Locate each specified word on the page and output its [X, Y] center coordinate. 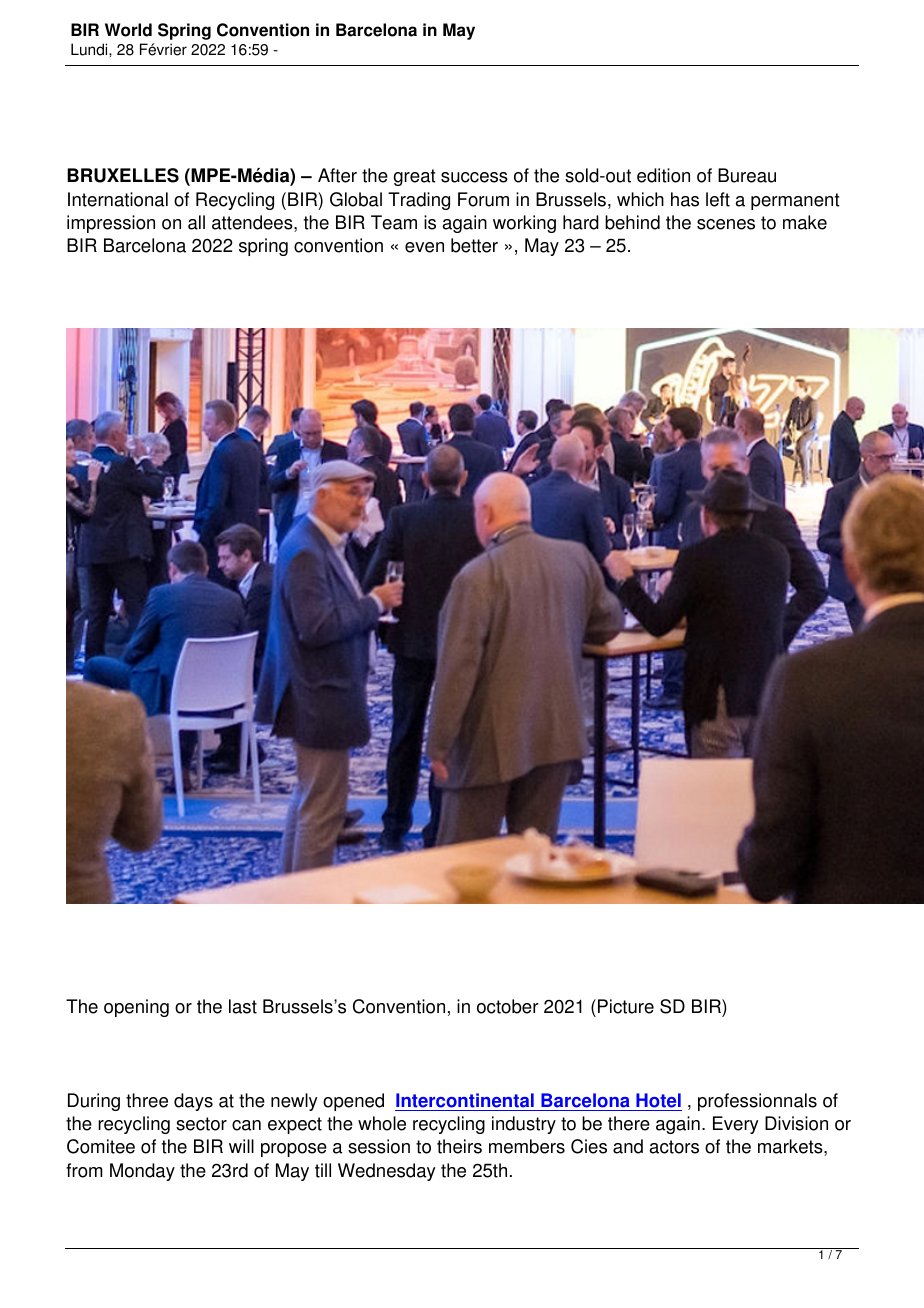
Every [736, 1125]
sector [201, 1124]
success [474, 177]
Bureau [747, 175]
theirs [459, 1146]
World [128, 30]
